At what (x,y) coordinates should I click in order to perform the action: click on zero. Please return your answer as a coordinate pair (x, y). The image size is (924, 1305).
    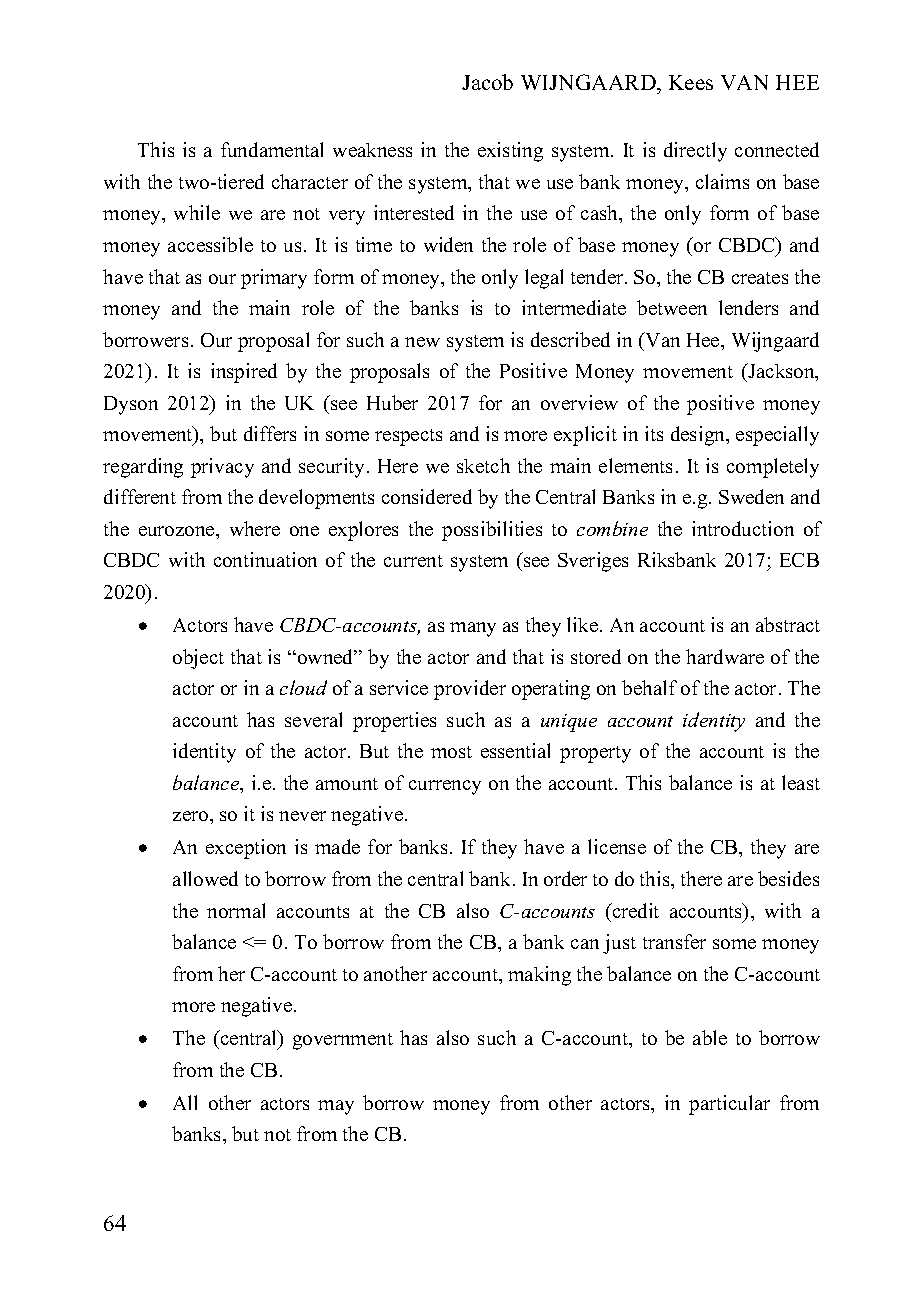
    Looking at the image, I should click on (192, 816).
